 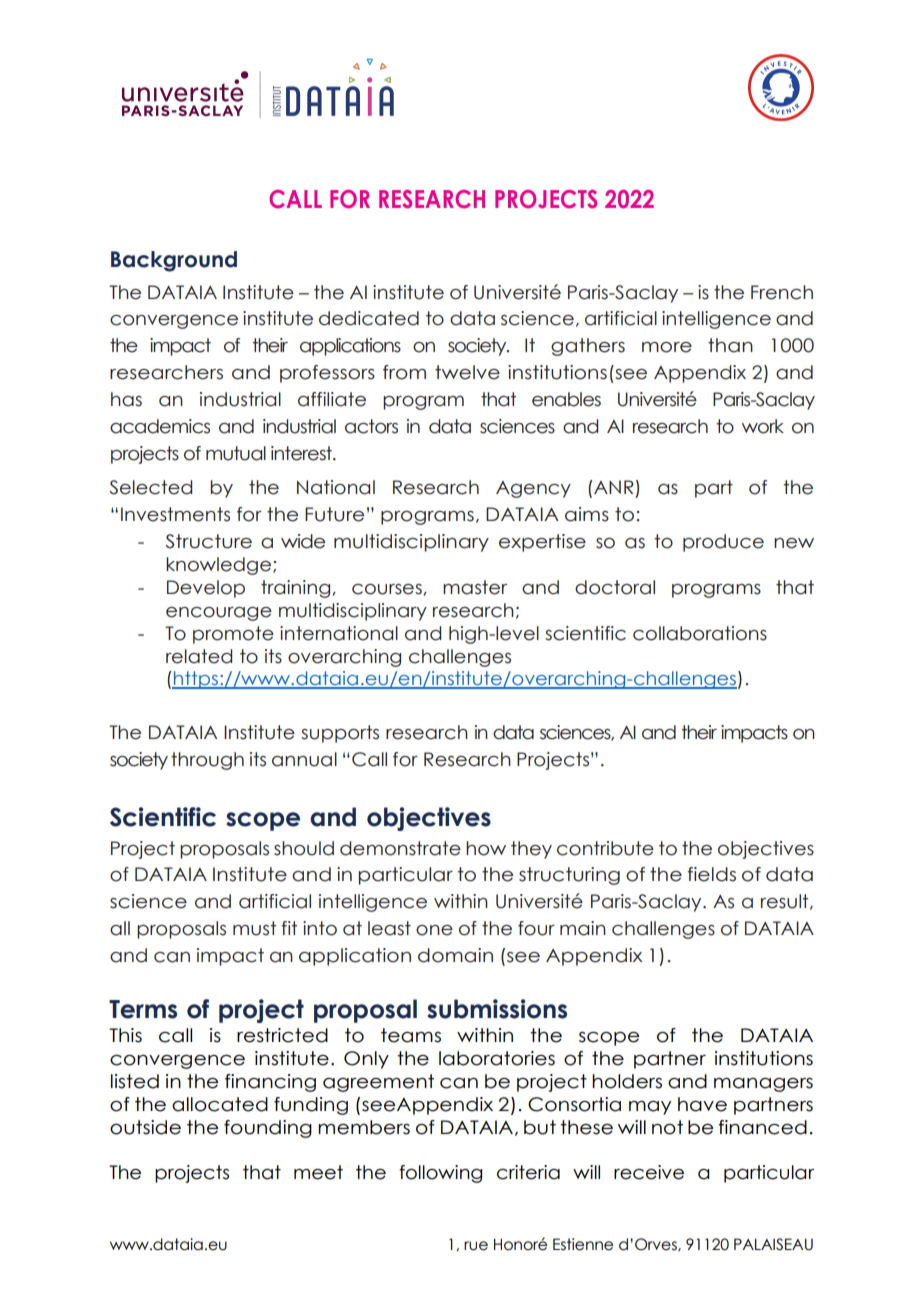 I want to click on submissions, so click(x=497, y=1009).
